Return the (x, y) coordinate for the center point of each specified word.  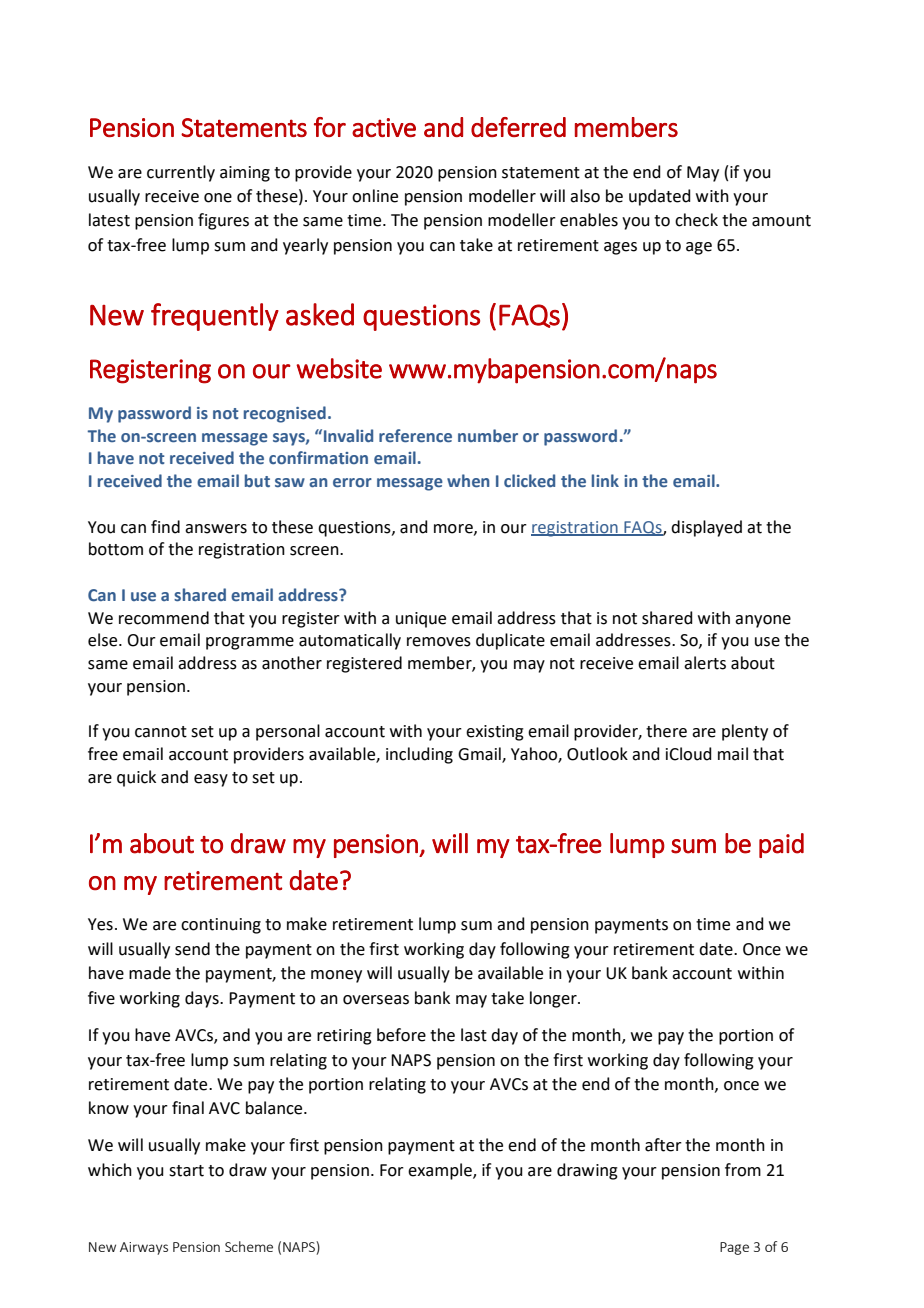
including (419, 755)
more (454, 529)
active (384, 127)
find (165, 527)
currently (181, 173)
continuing (221, 926)
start (186, 1171)
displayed (706, 528)
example (441, 1171)
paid (781, 845)
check (696, 220)
